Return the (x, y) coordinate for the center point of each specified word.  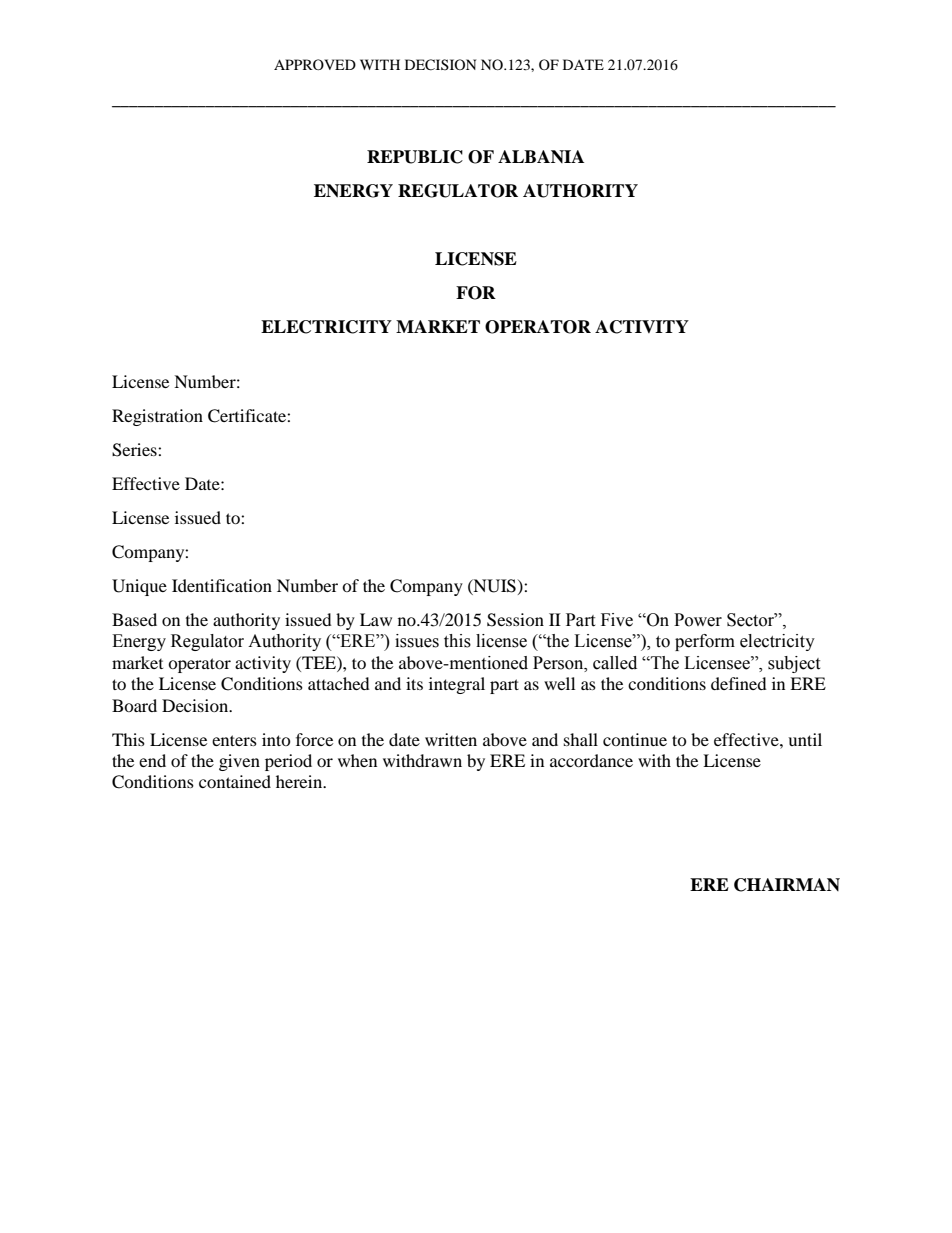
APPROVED (315, 64)
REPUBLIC (415, 157)
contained (235, 781)
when (357, 760)
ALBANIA (541, 156)
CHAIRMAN (787, 885)
